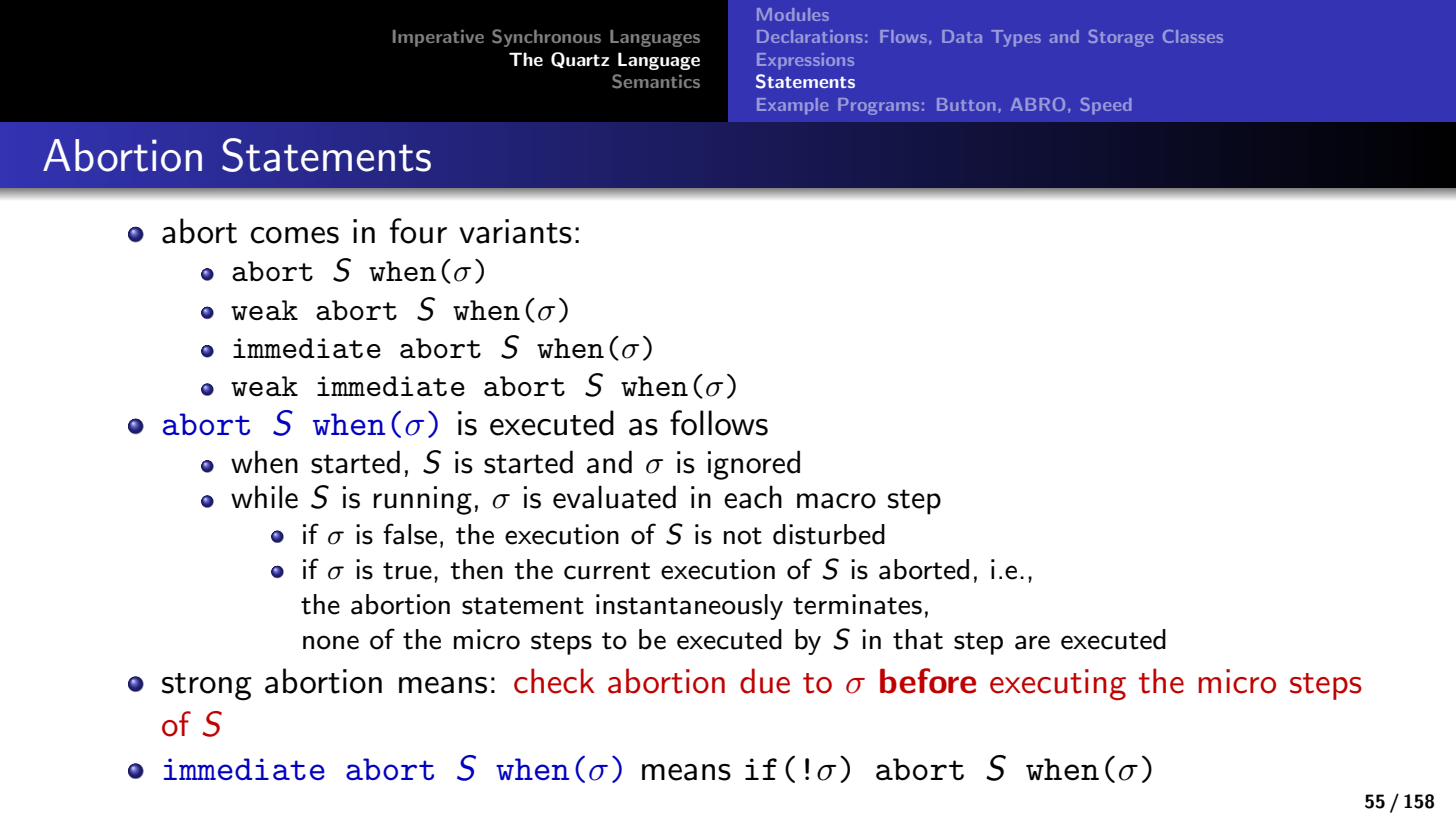 This image has width=1456, height=819. What do you see at coordinates (295, 235) in the image?
I see `comes` at bounding box center [295, 235].
